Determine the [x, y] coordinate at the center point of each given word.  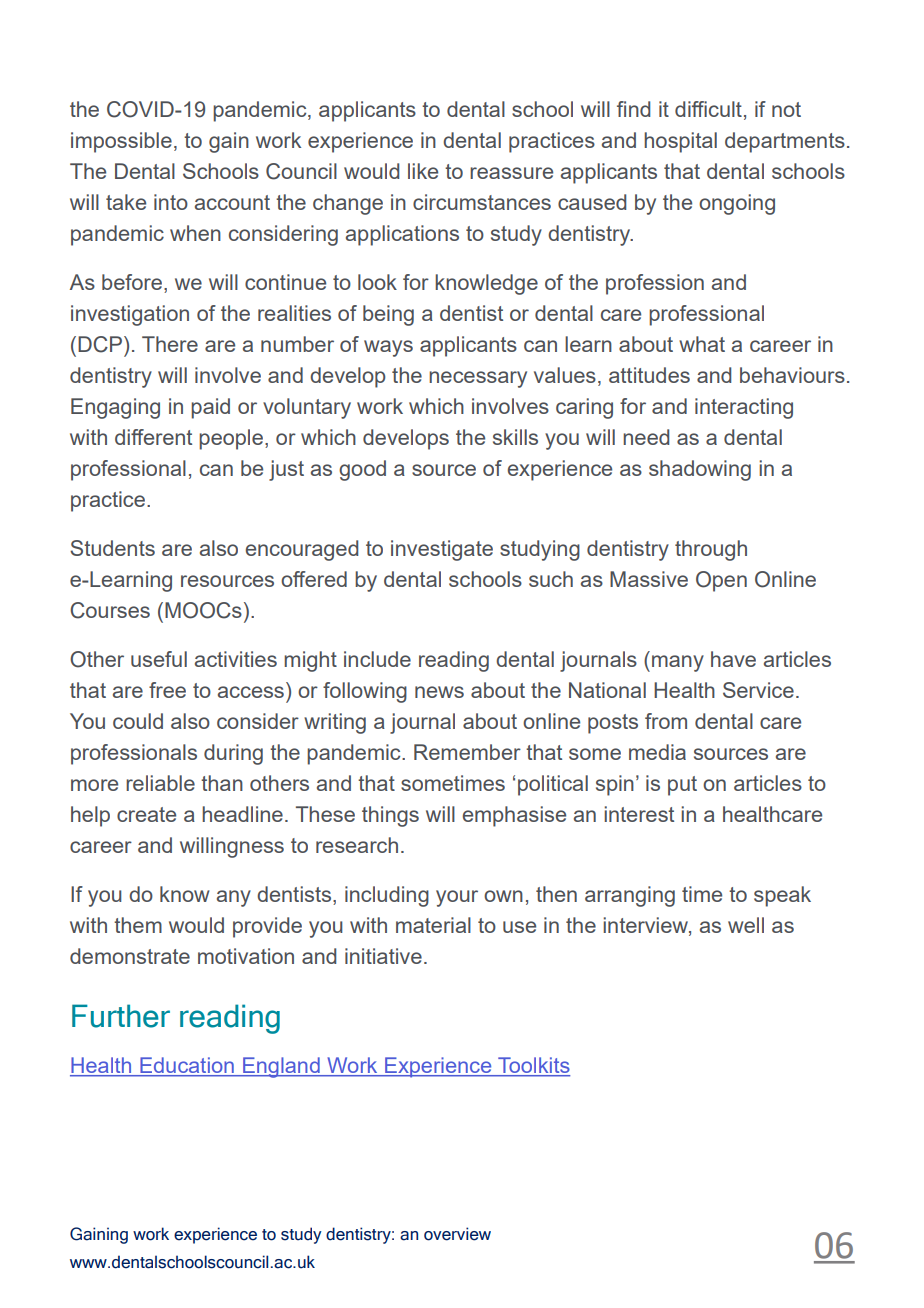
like [423, 171]
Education [187, 1066]
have [733, 659]
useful [159, 659]
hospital [680, 142]
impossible [121, 142]
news [439, 692]
